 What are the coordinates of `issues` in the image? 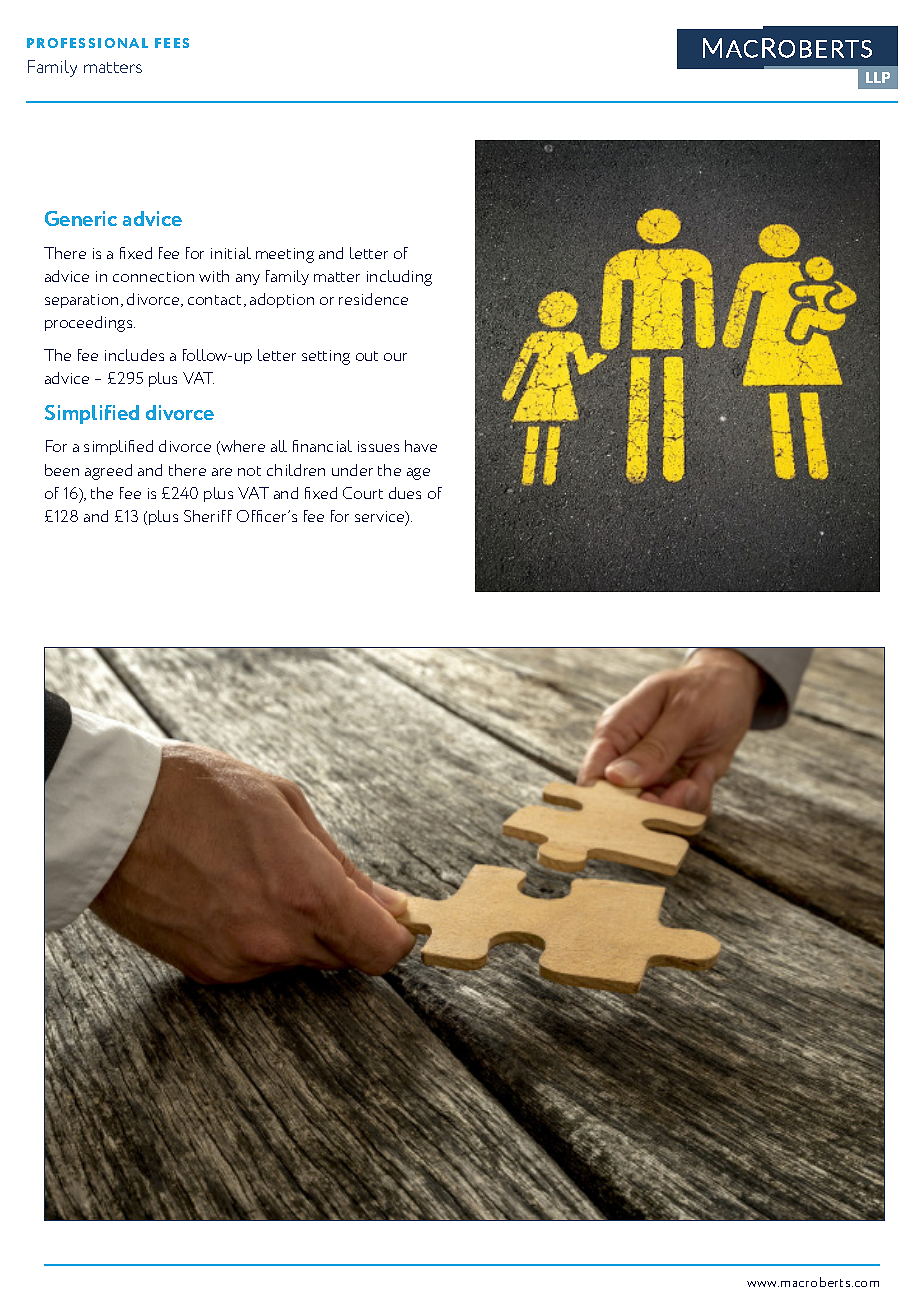 It's located at (378, 446).
